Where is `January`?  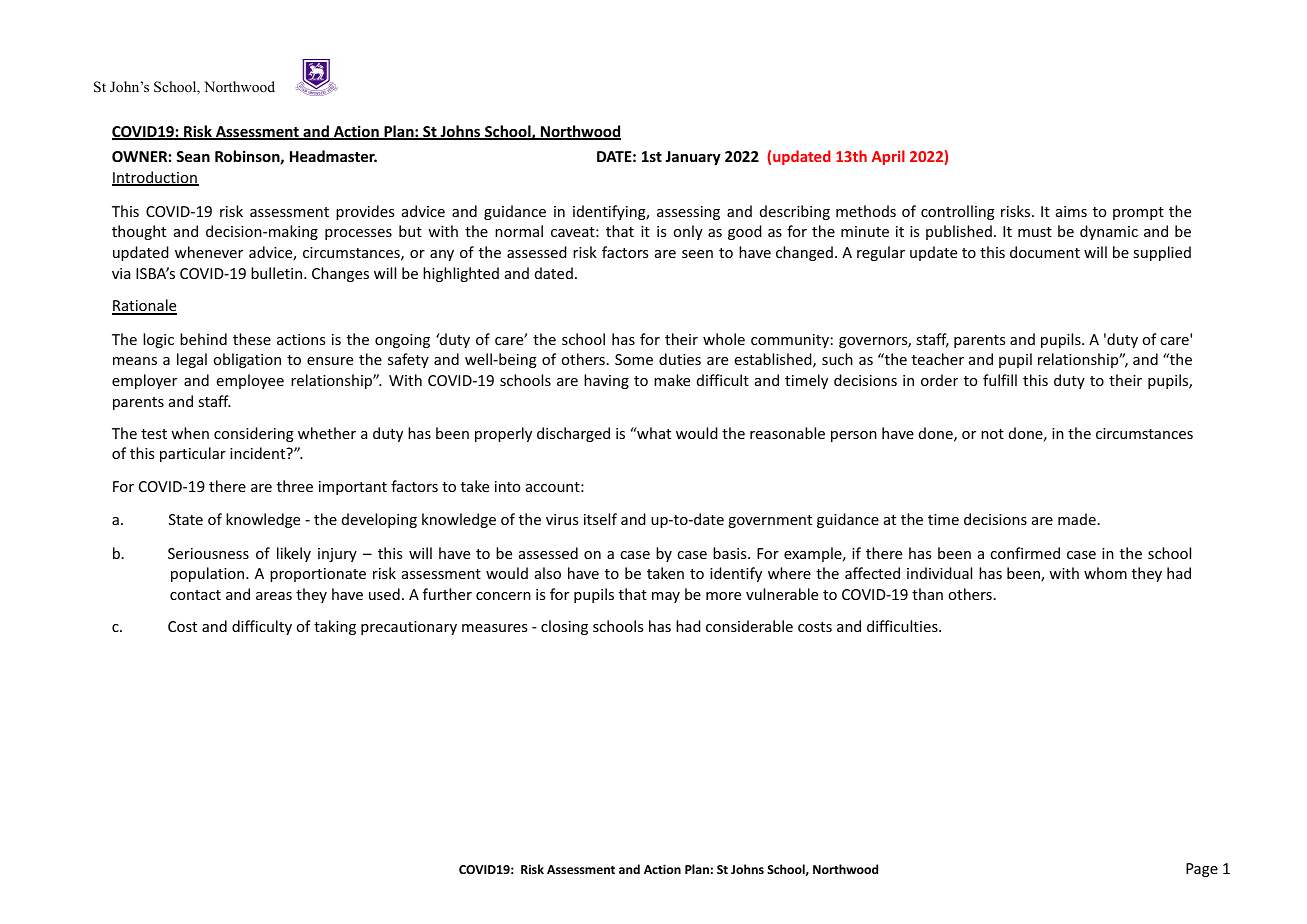
January is located at coordinates (693, 158).
